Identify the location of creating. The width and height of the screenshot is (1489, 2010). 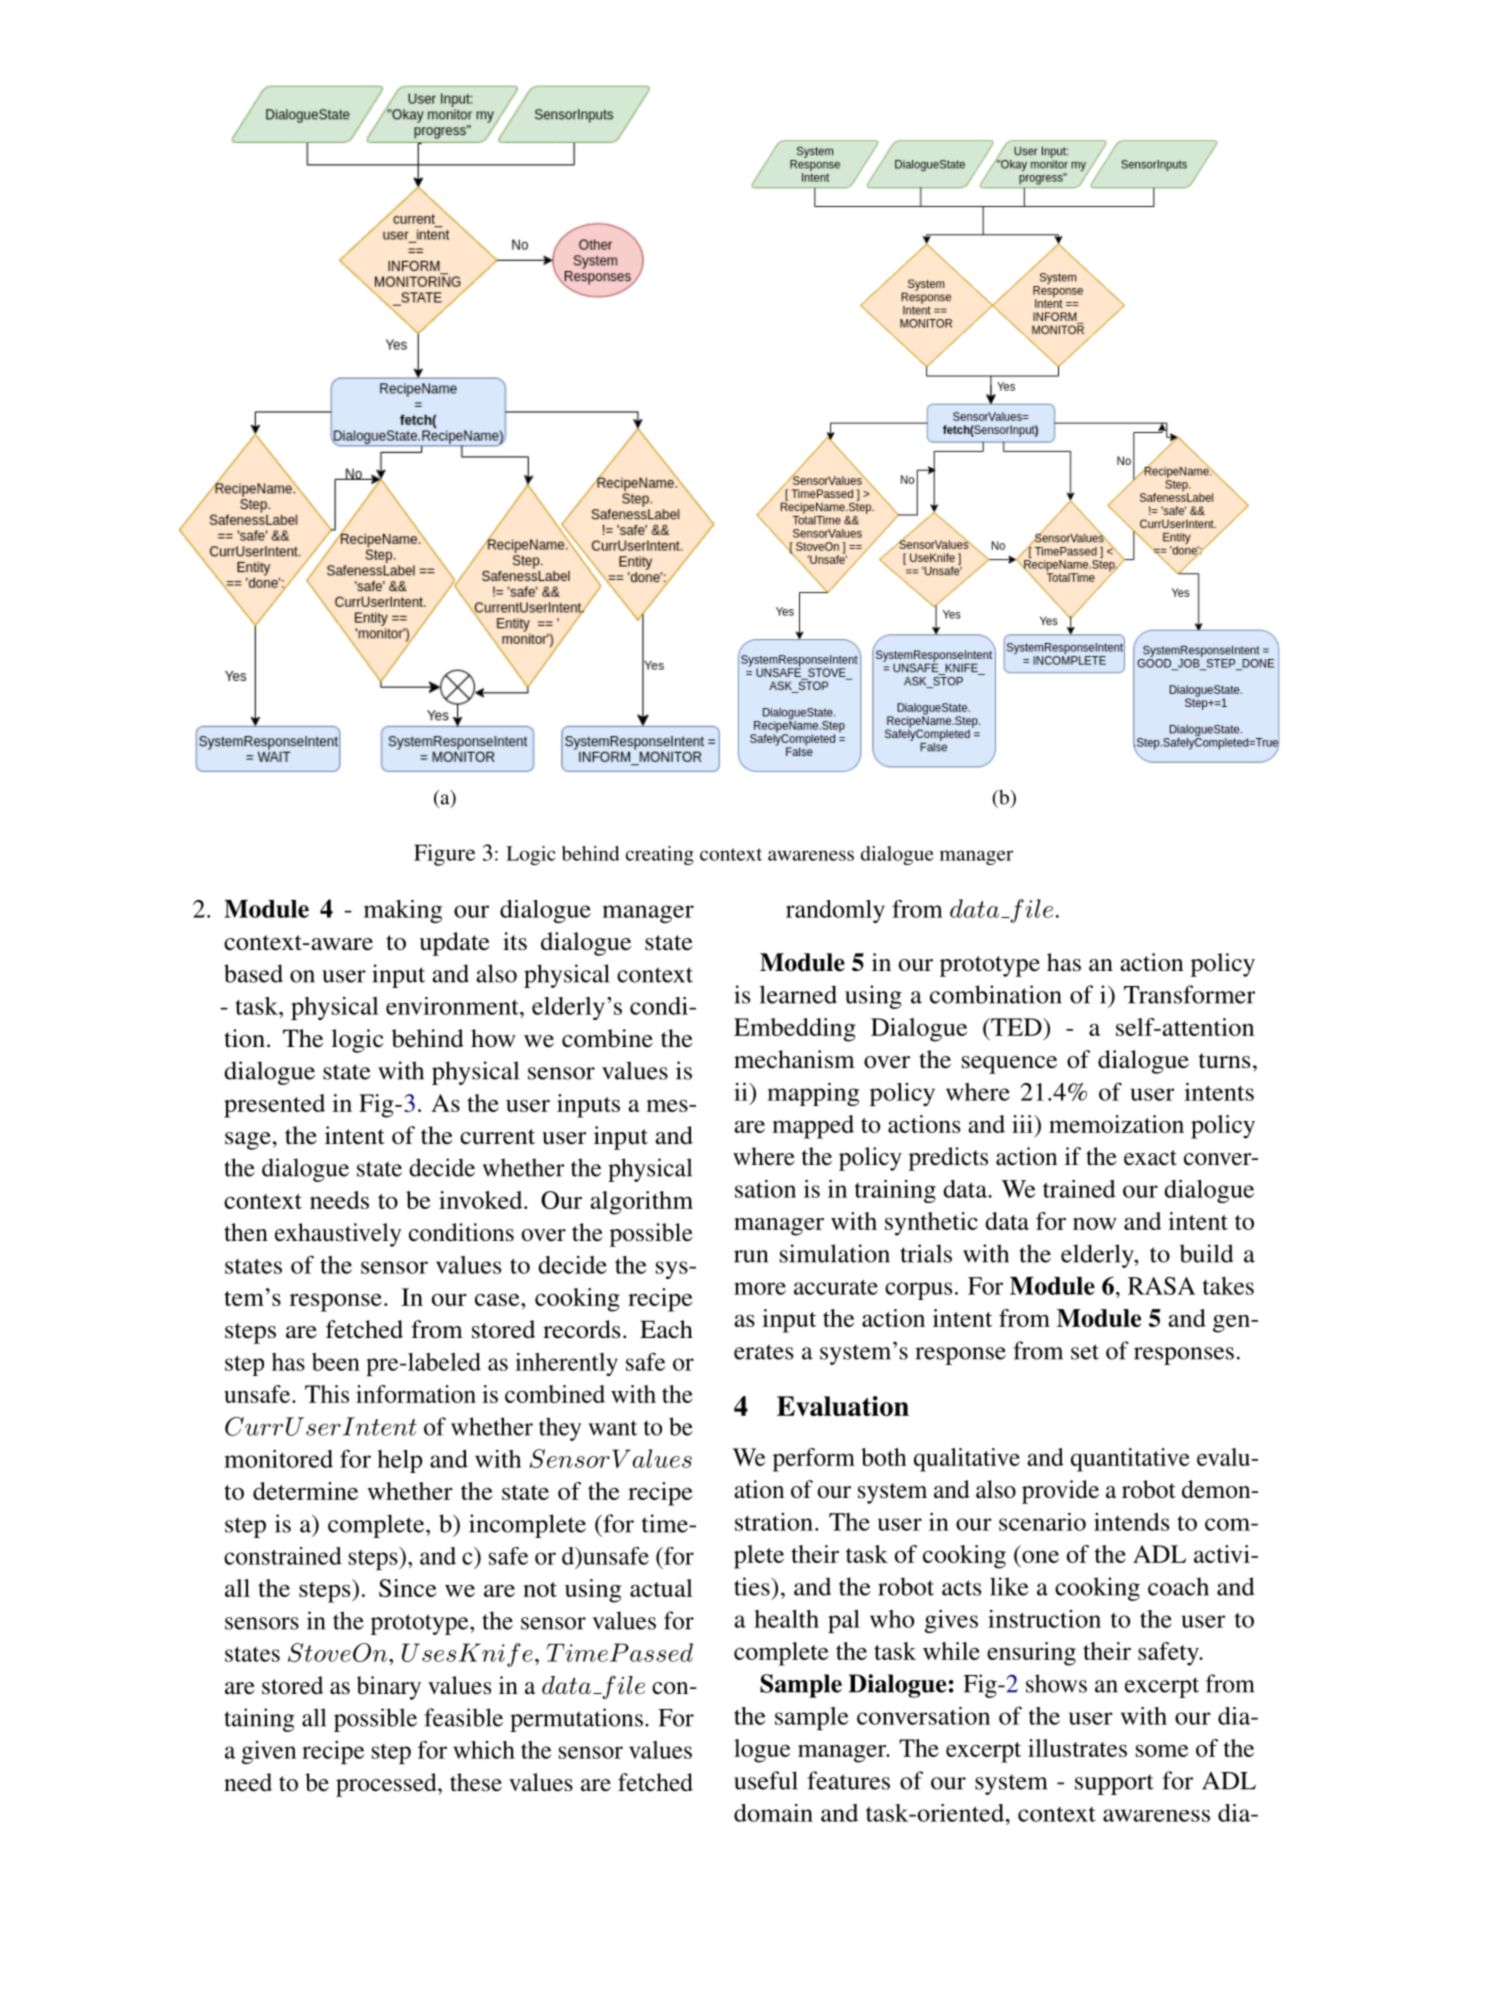
(660, 855).
